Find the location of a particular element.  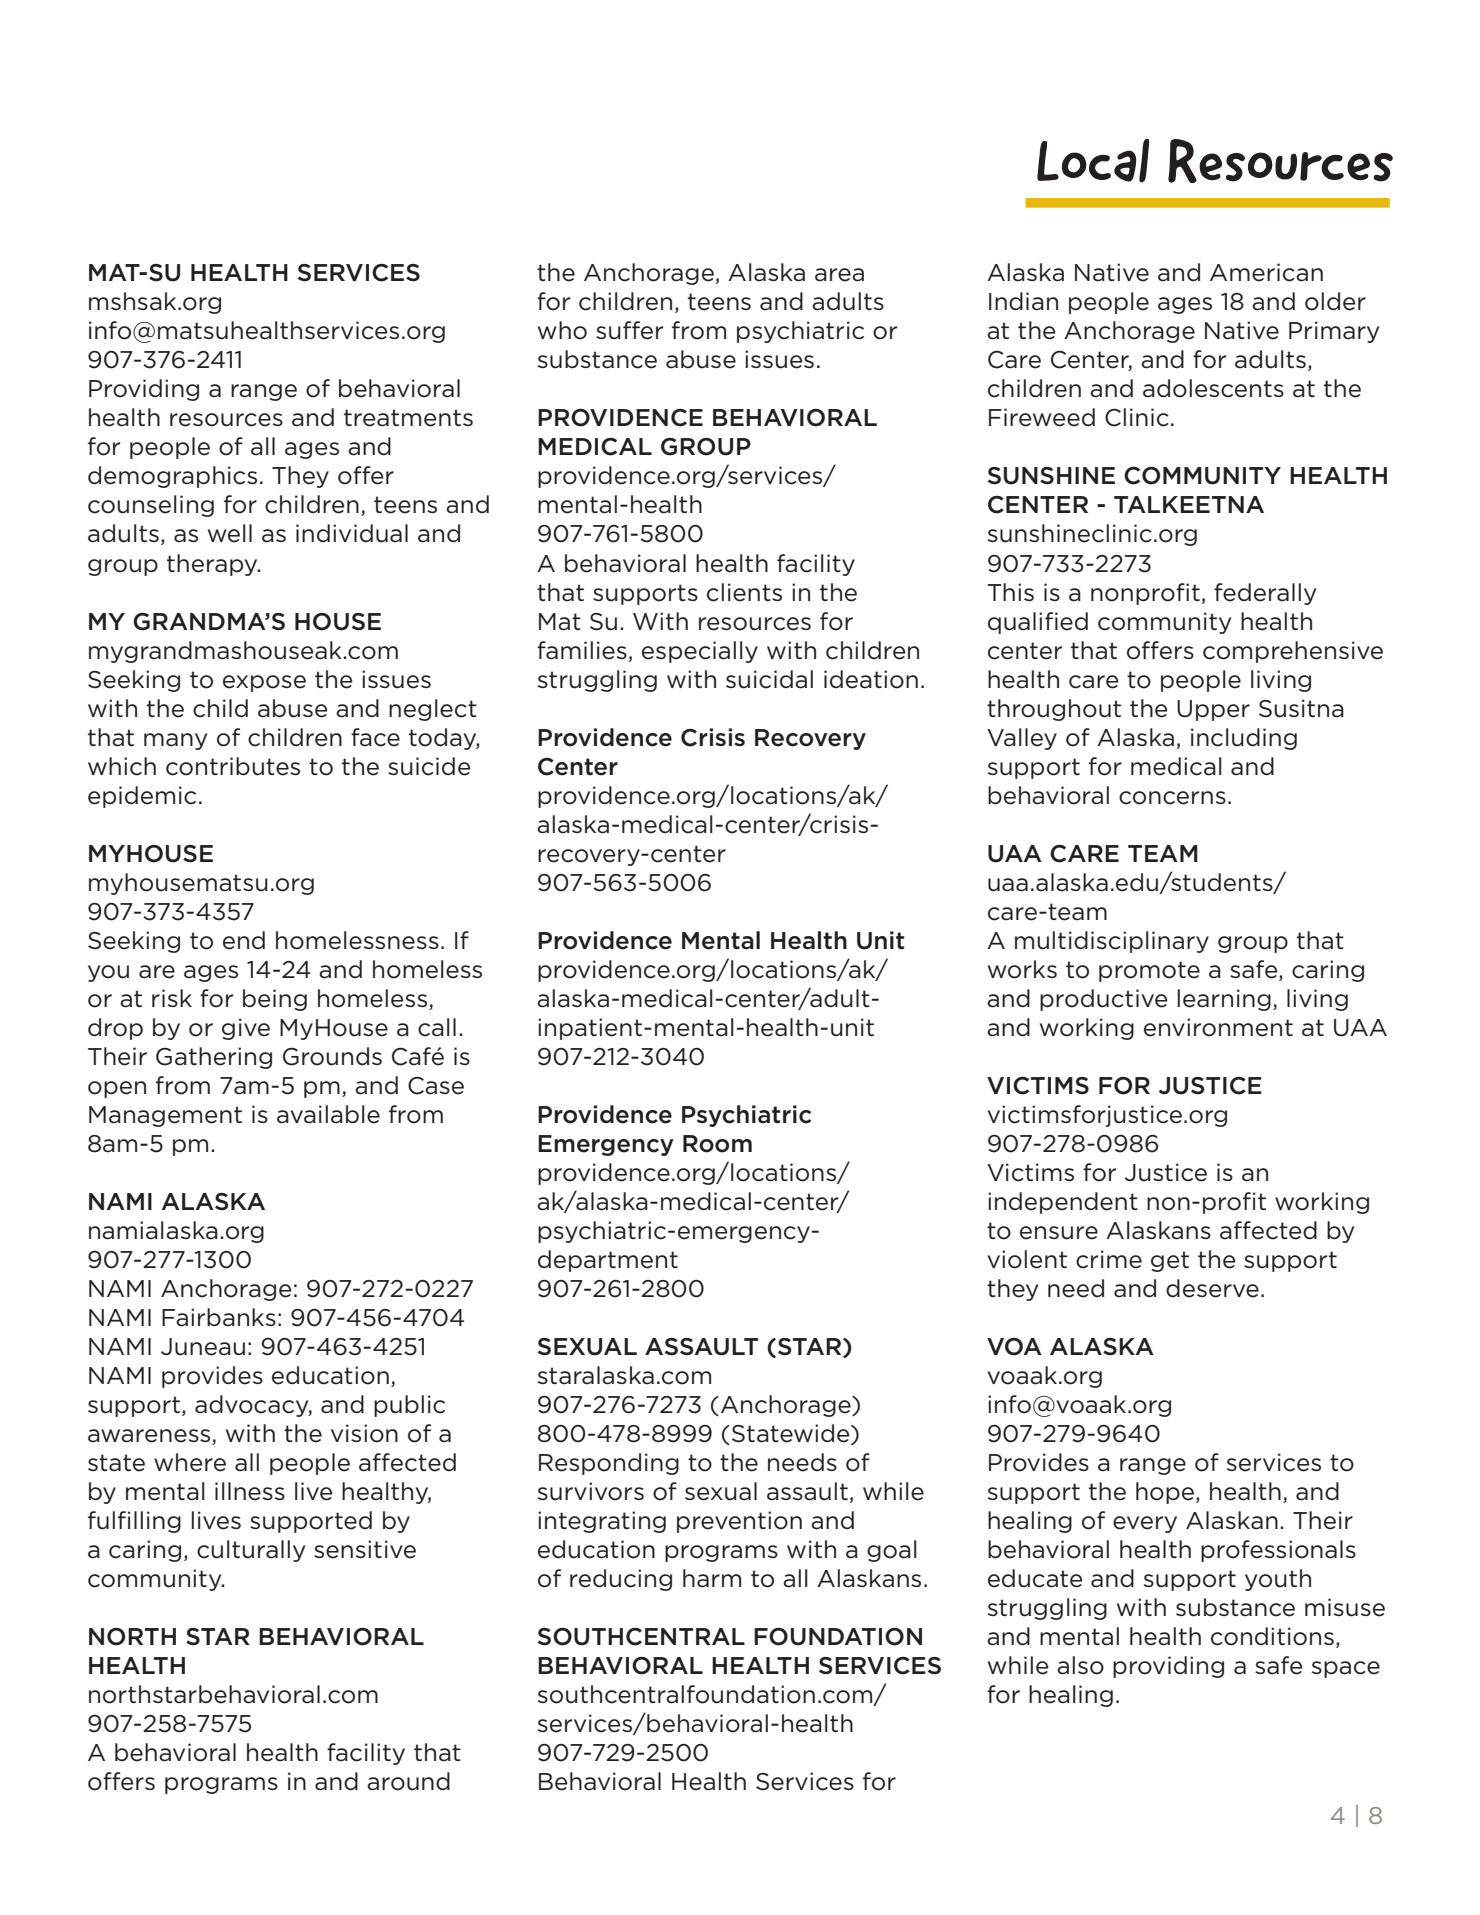

harm is located at coordinates (712, 1578).
